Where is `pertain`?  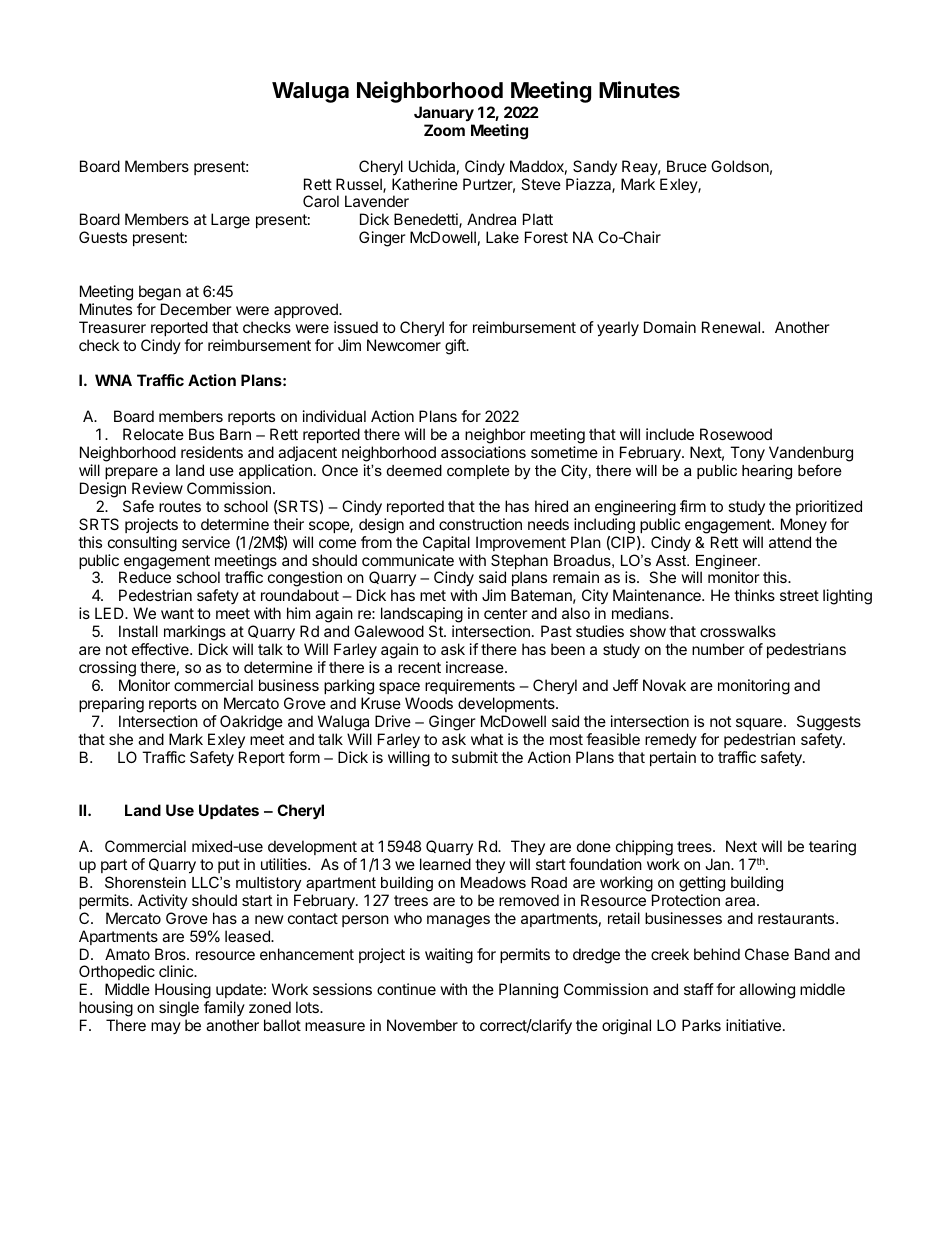 pertain is located at coordinates (673, 758).
